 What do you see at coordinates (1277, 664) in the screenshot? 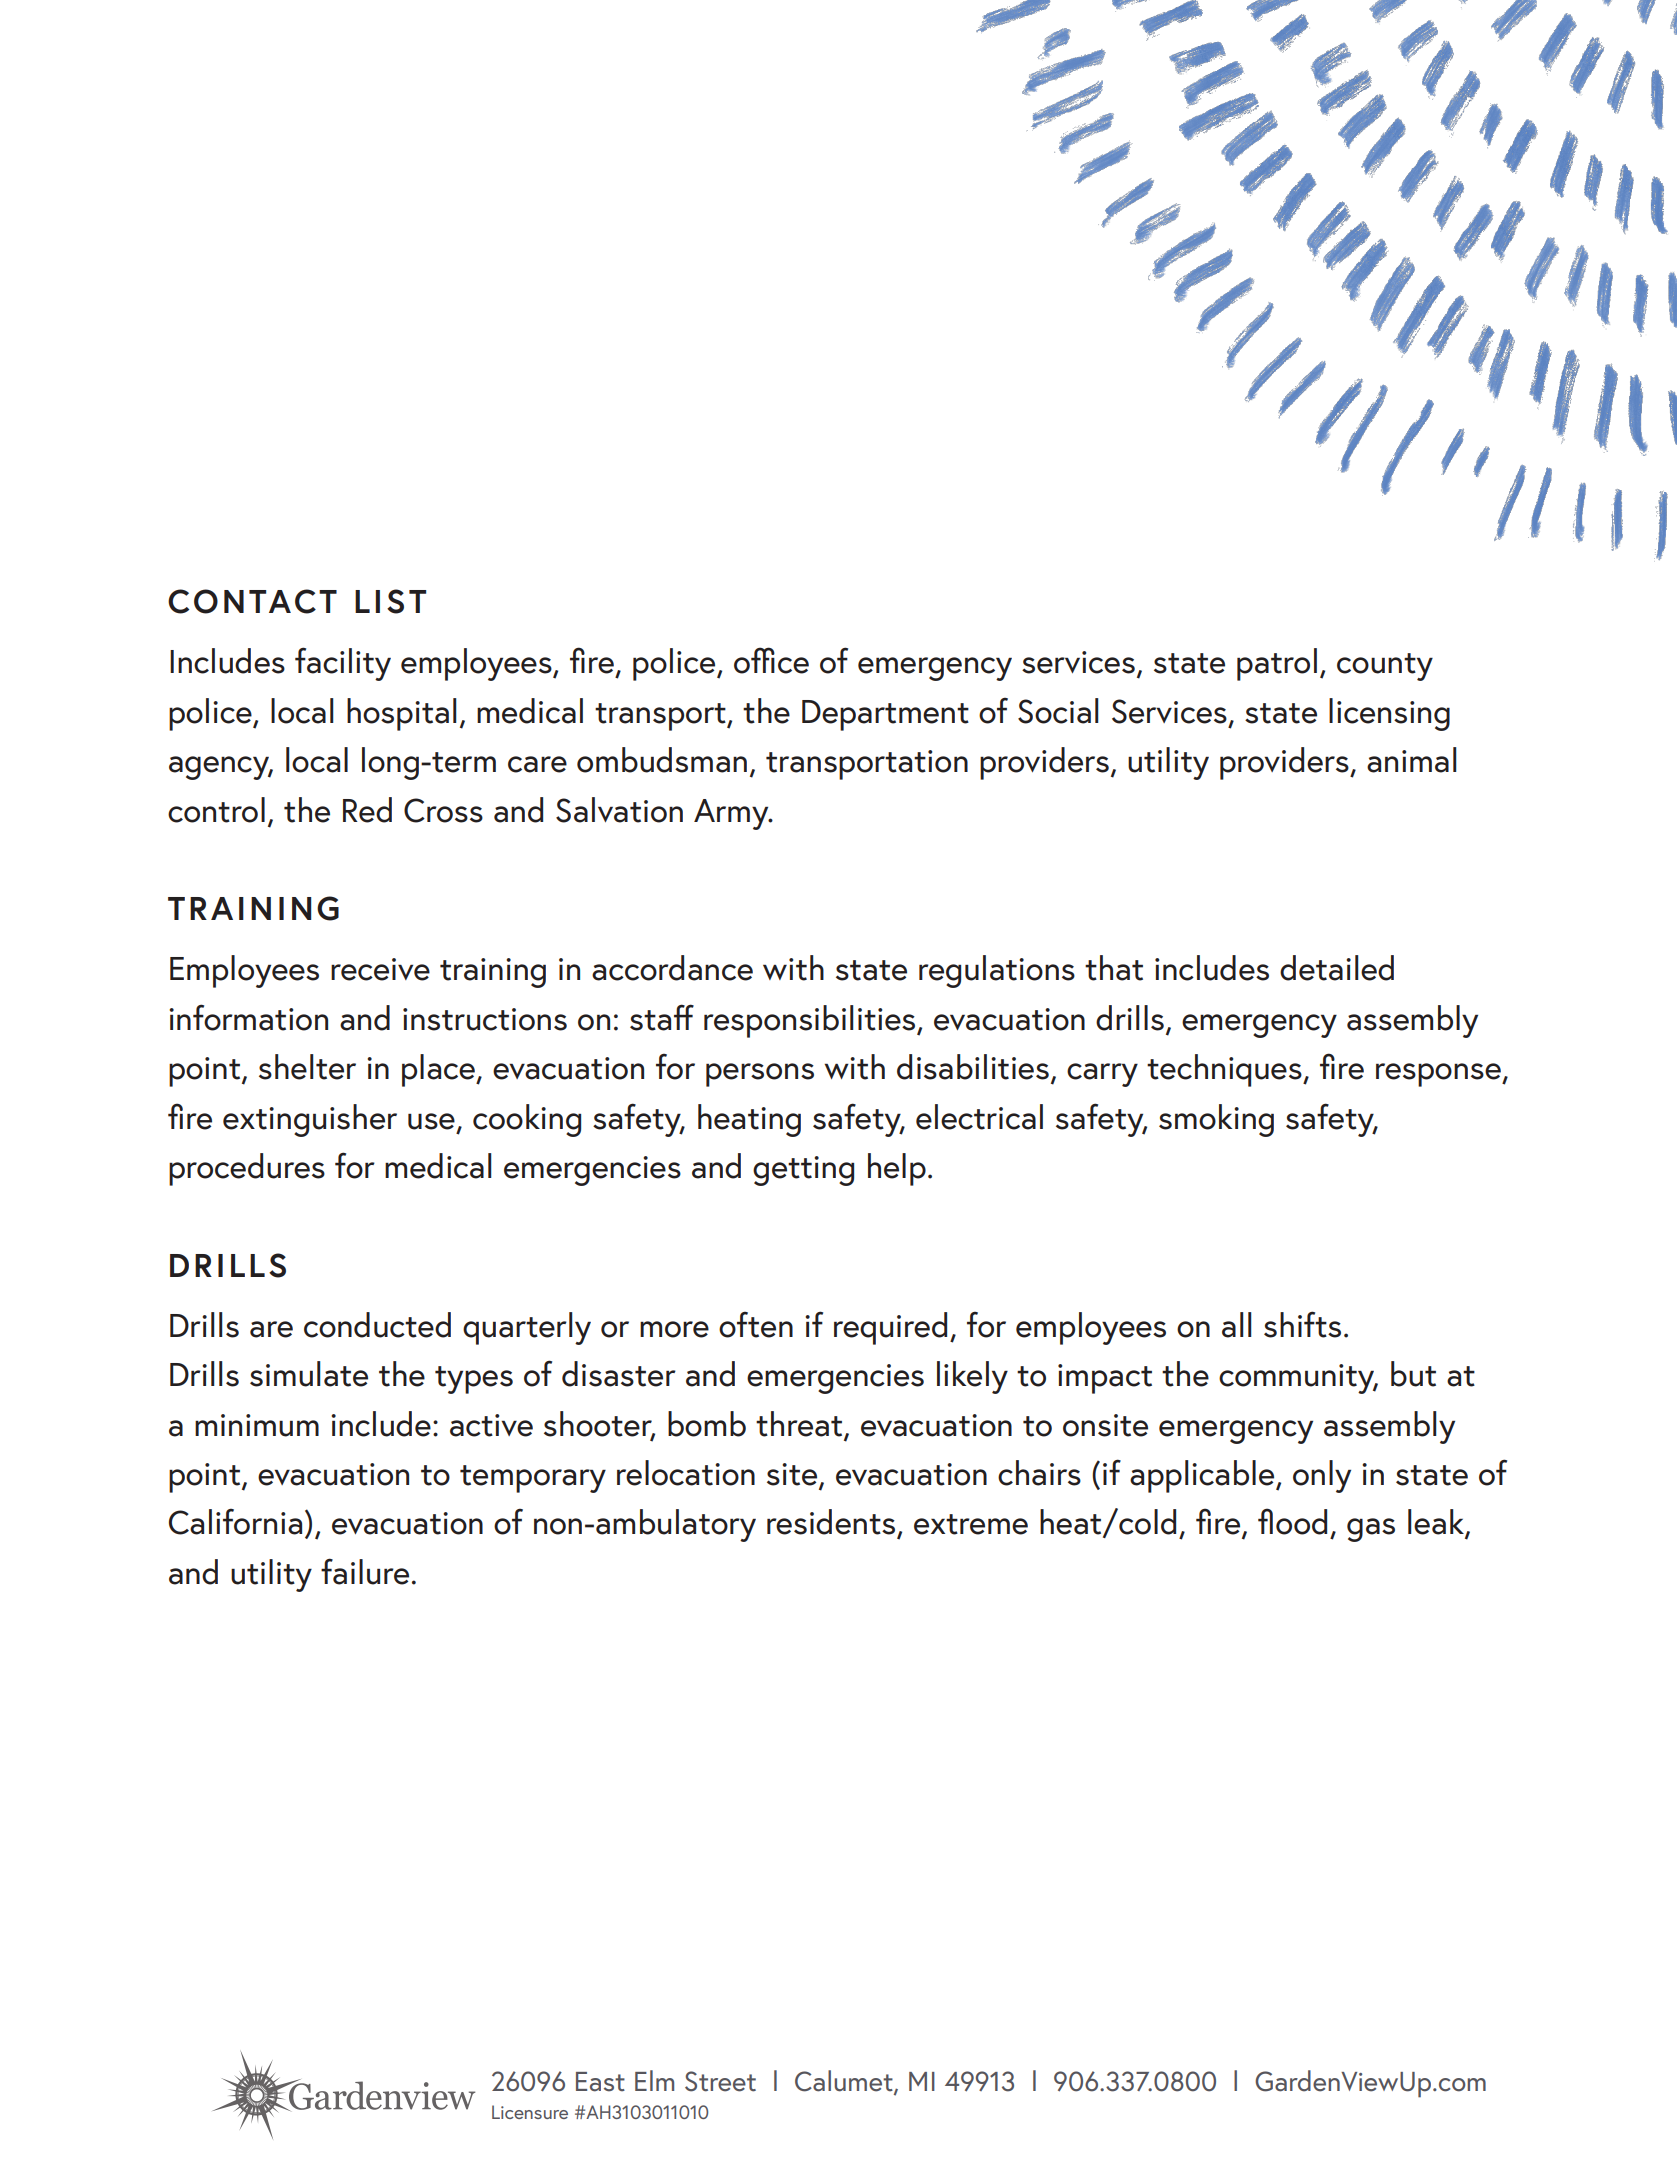
I see `patrol` at bounding box center [1277, 664].
